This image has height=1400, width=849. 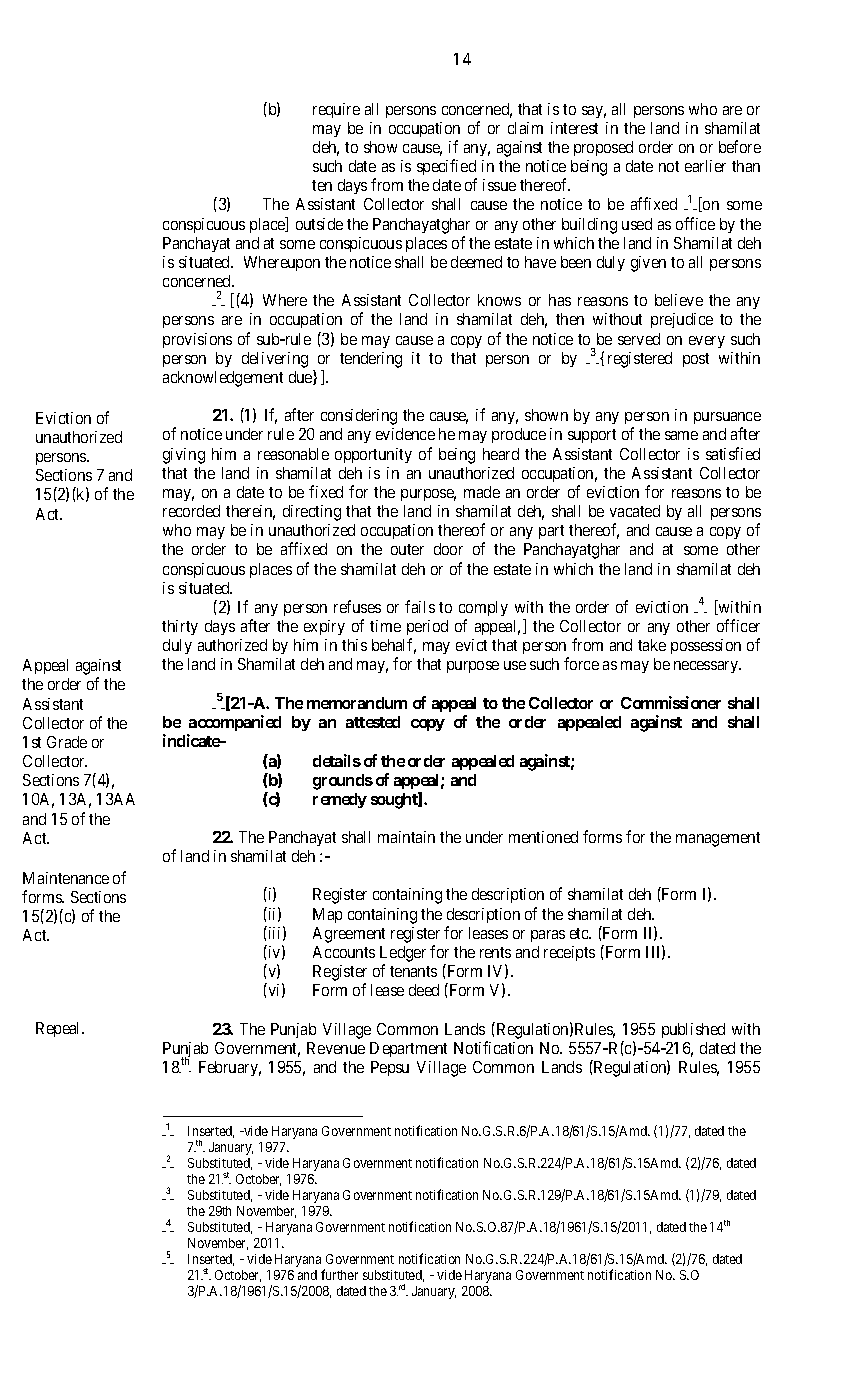 What do you see at coordinates (569, 953) in the image?
I see `receipts` at bounding box center [569, 953].
